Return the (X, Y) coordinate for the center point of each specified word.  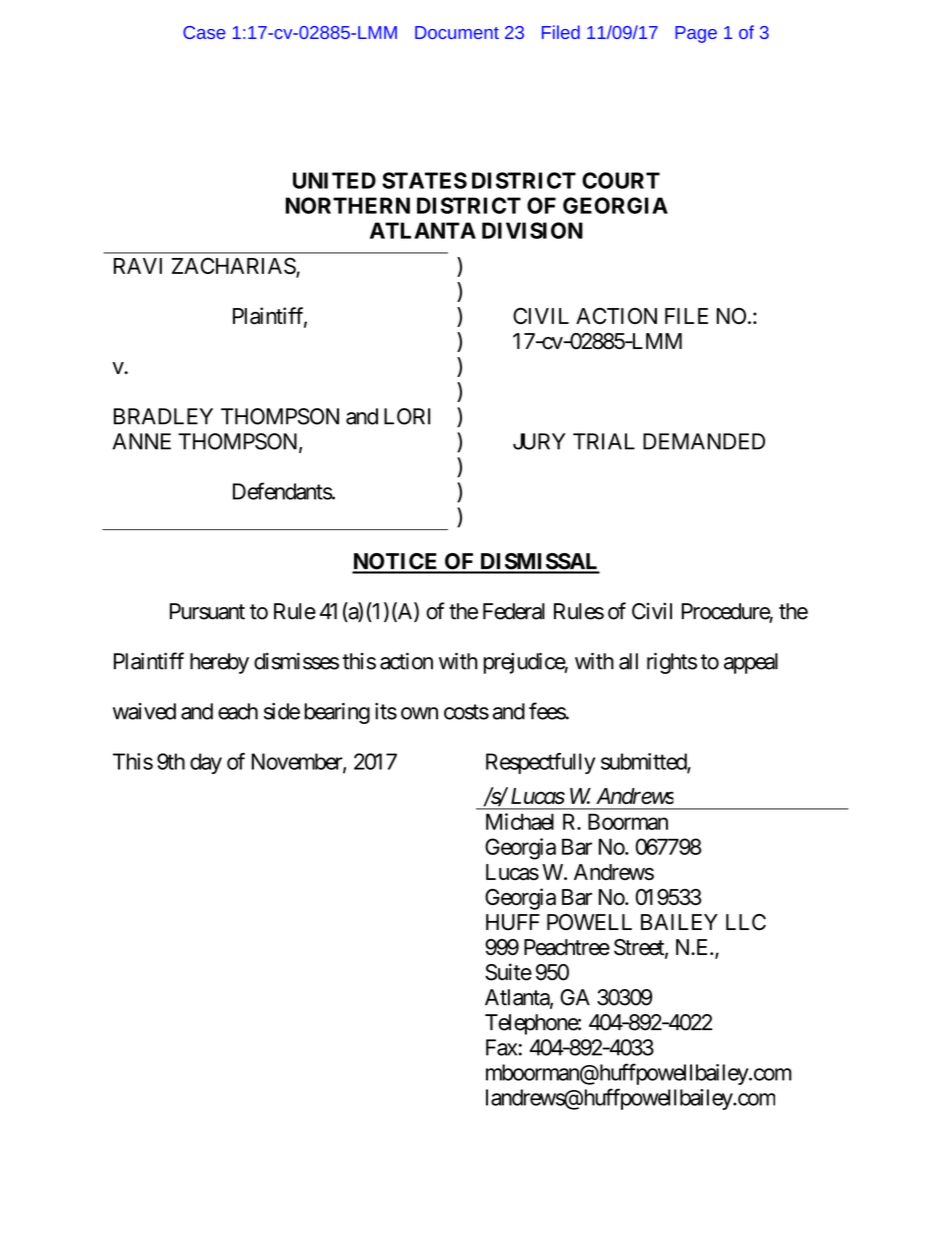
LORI (407, 416)
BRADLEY (163, 416)
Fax (502, 1047)
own (419, 713)
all (628, 661)
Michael (520, 821)
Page (696, 34)
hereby (219, 663)
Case (204, 32)
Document (457, 32)
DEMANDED (704, 441)
